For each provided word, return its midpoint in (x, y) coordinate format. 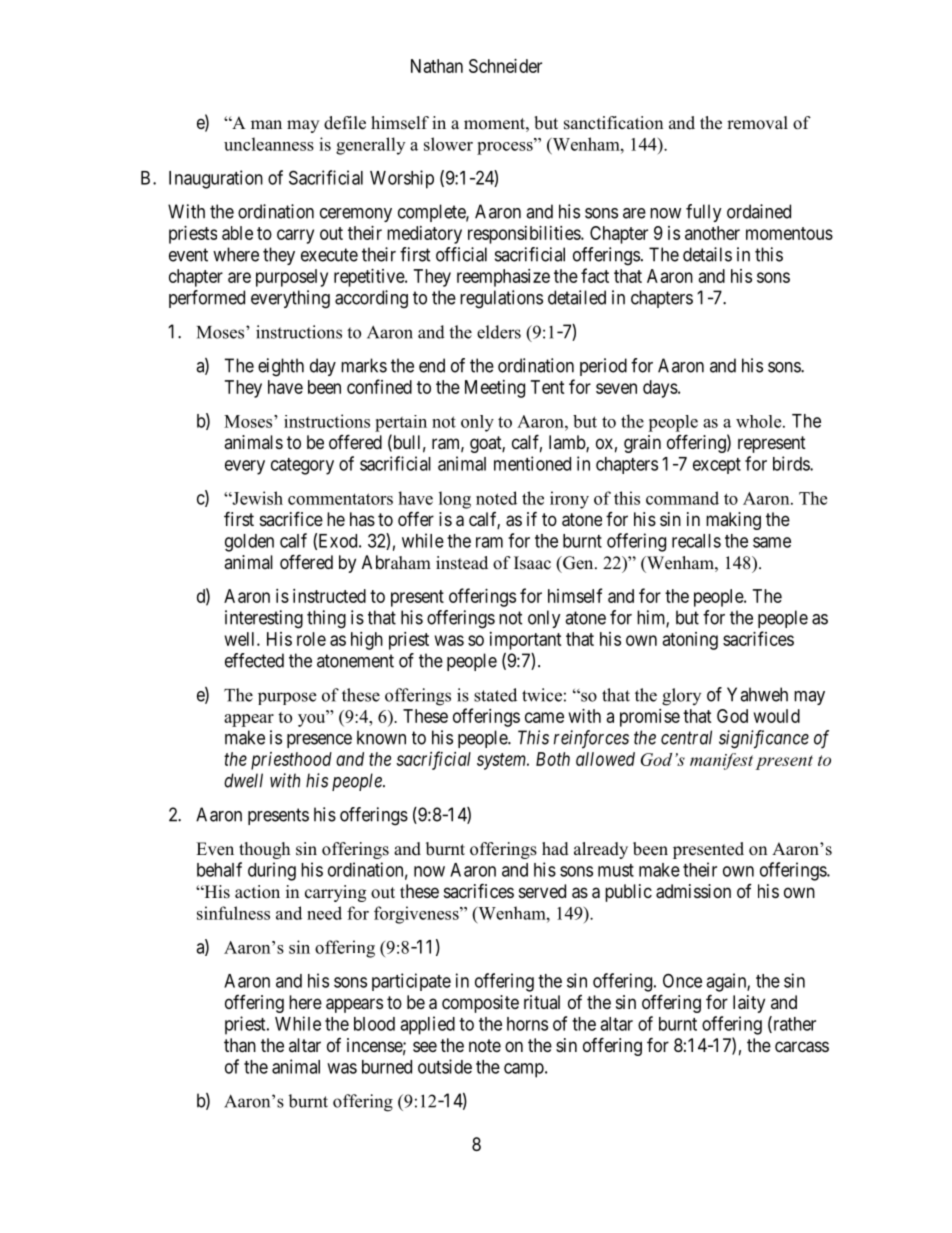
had (555, 849)
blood (374, 1024)
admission (693, 891)
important (526, 641)
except (717, 466)
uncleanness (269, 144)
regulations (501, 299)
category (302, 466)
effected (254, 660)
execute (329, 255)
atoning (690, 641)
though (264, 850)
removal (757, 123)
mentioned (532, 463)
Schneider (505, 66)
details (707, 254)
